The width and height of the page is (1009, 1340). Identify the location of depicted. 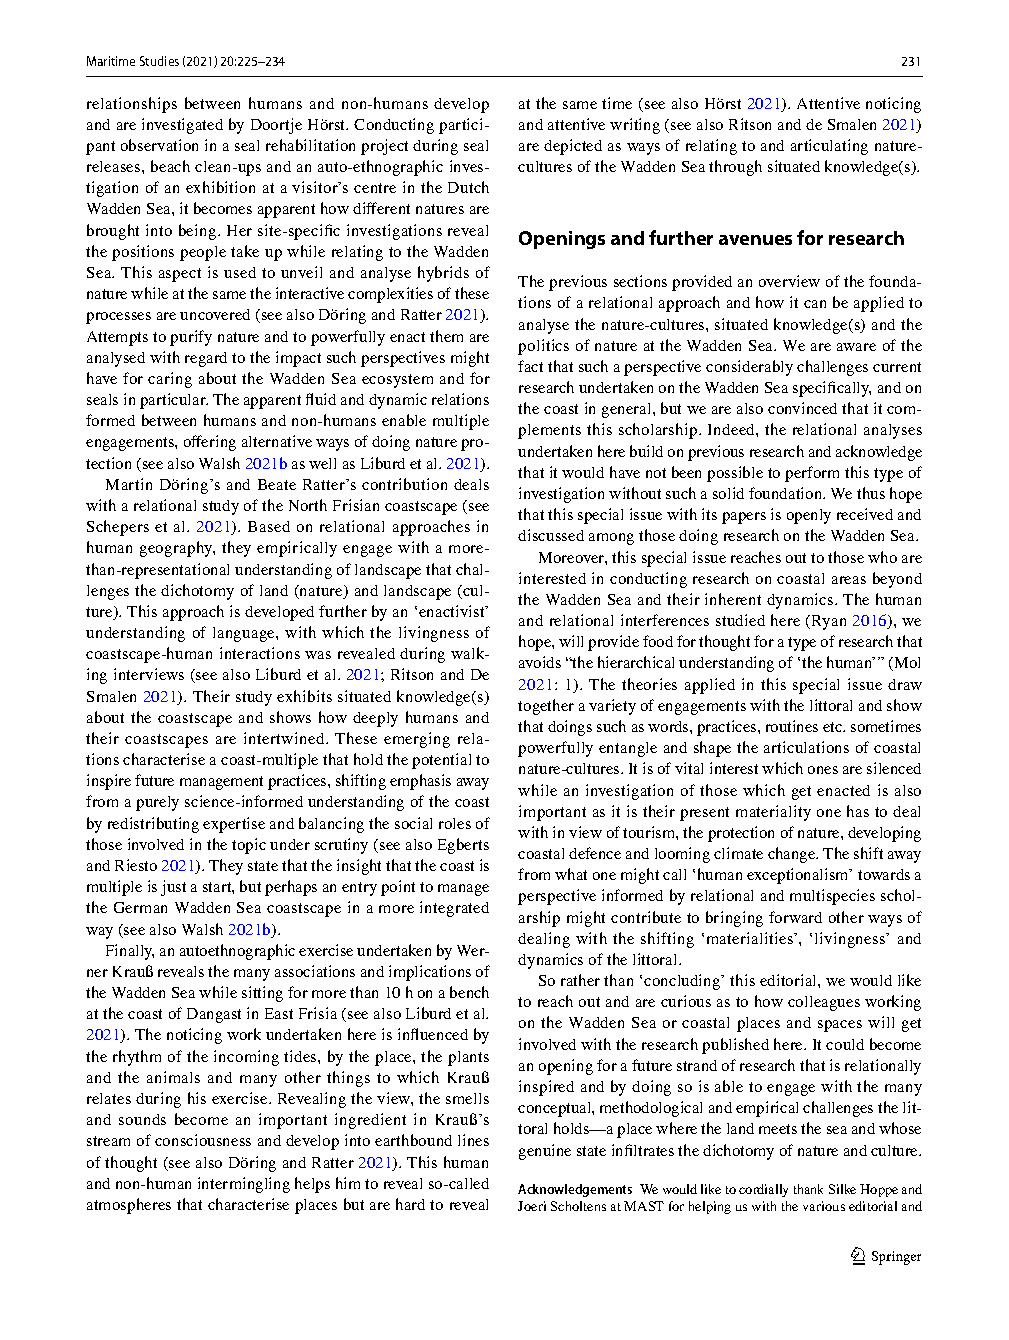
(573, 147).
